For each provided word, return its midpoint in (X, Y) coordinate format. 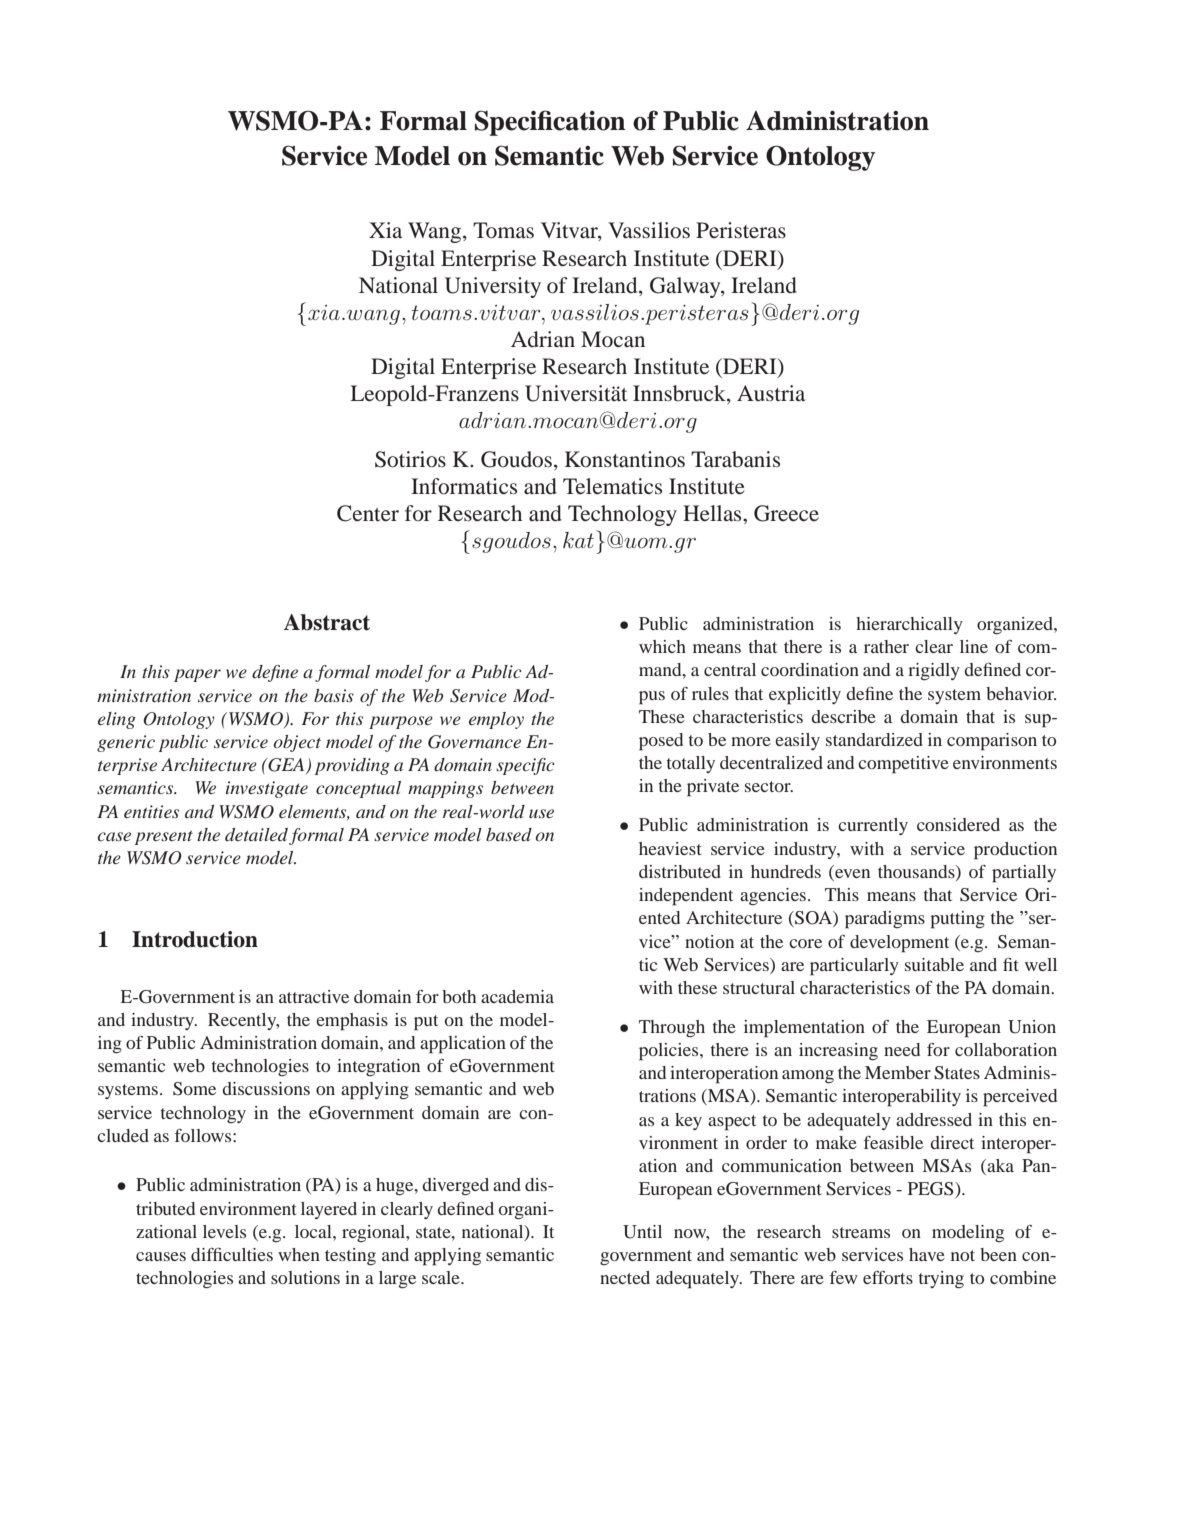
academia (517, 996)
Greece (786, 513)
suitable (934, 964)
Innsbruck (680, 394)
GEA (286, 766)
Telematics (612, 486)
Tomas (503, 230)
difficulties (232, 1254)
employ (496, 720)
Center (368, 513)
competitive (903, 765)
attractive (314, 996)
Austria (771, 393)
